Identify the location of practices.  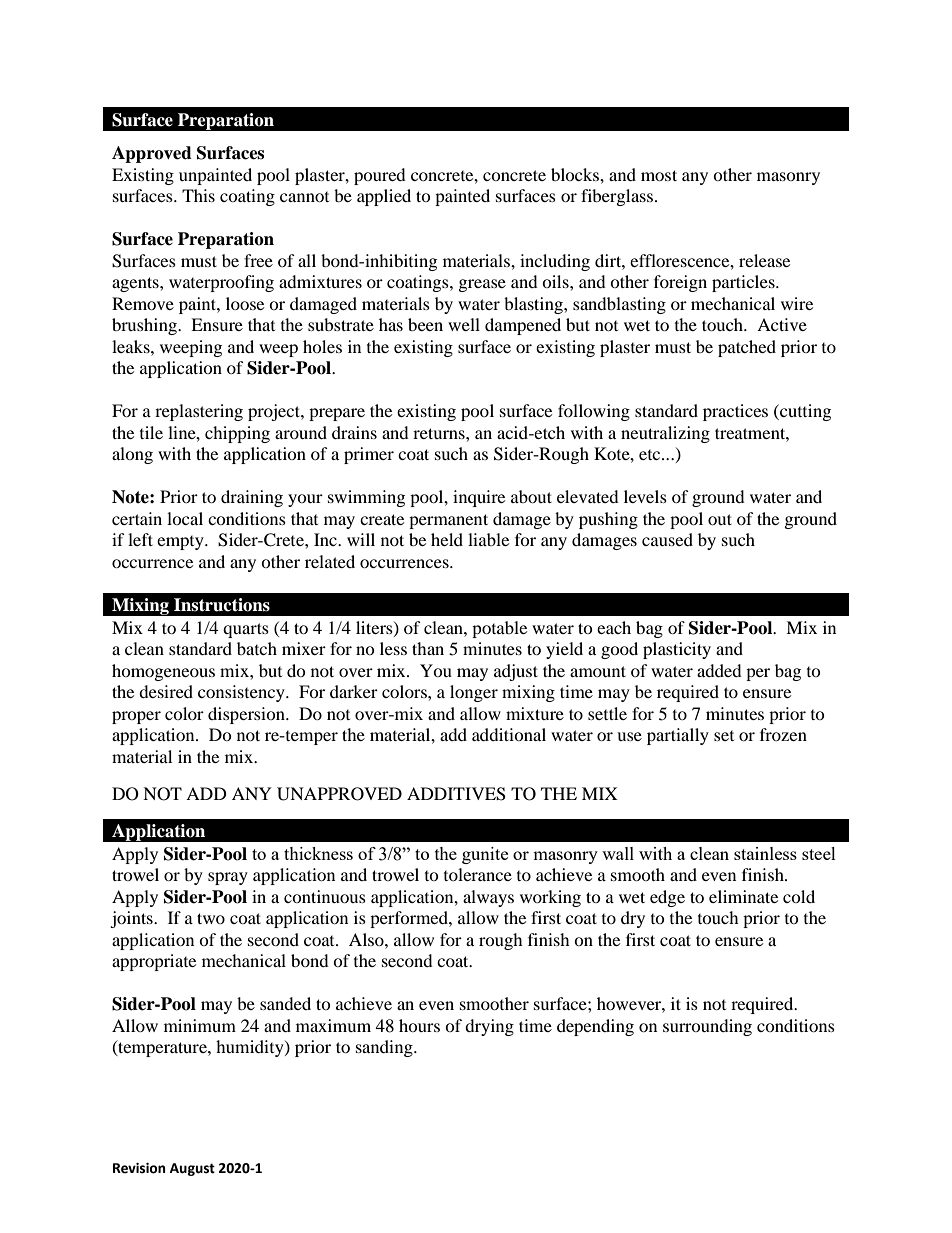
(735, 412).
